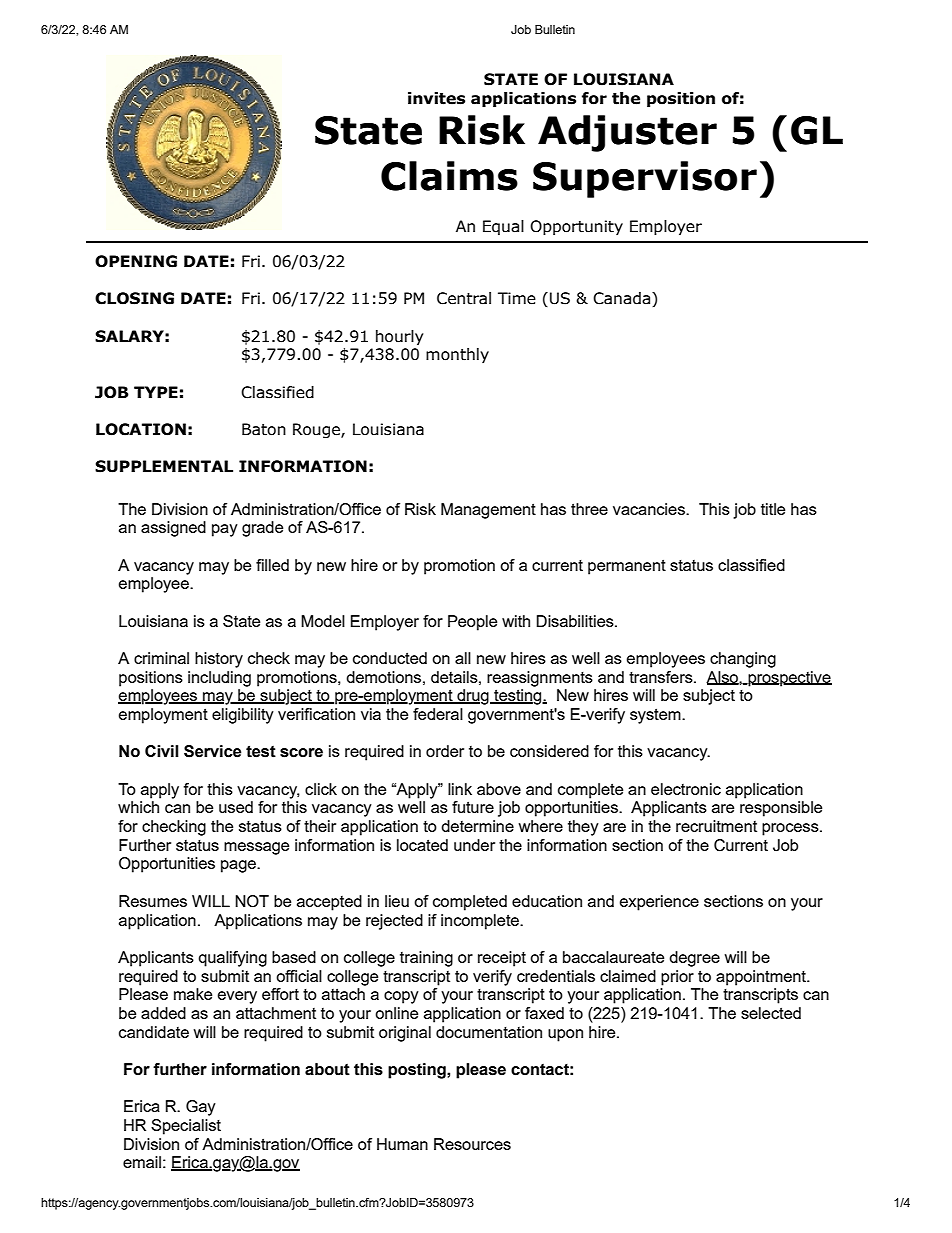  Describe the element at coordinates (164, 466) in the image. I see `SUPPLEMENTAL` at that location.
